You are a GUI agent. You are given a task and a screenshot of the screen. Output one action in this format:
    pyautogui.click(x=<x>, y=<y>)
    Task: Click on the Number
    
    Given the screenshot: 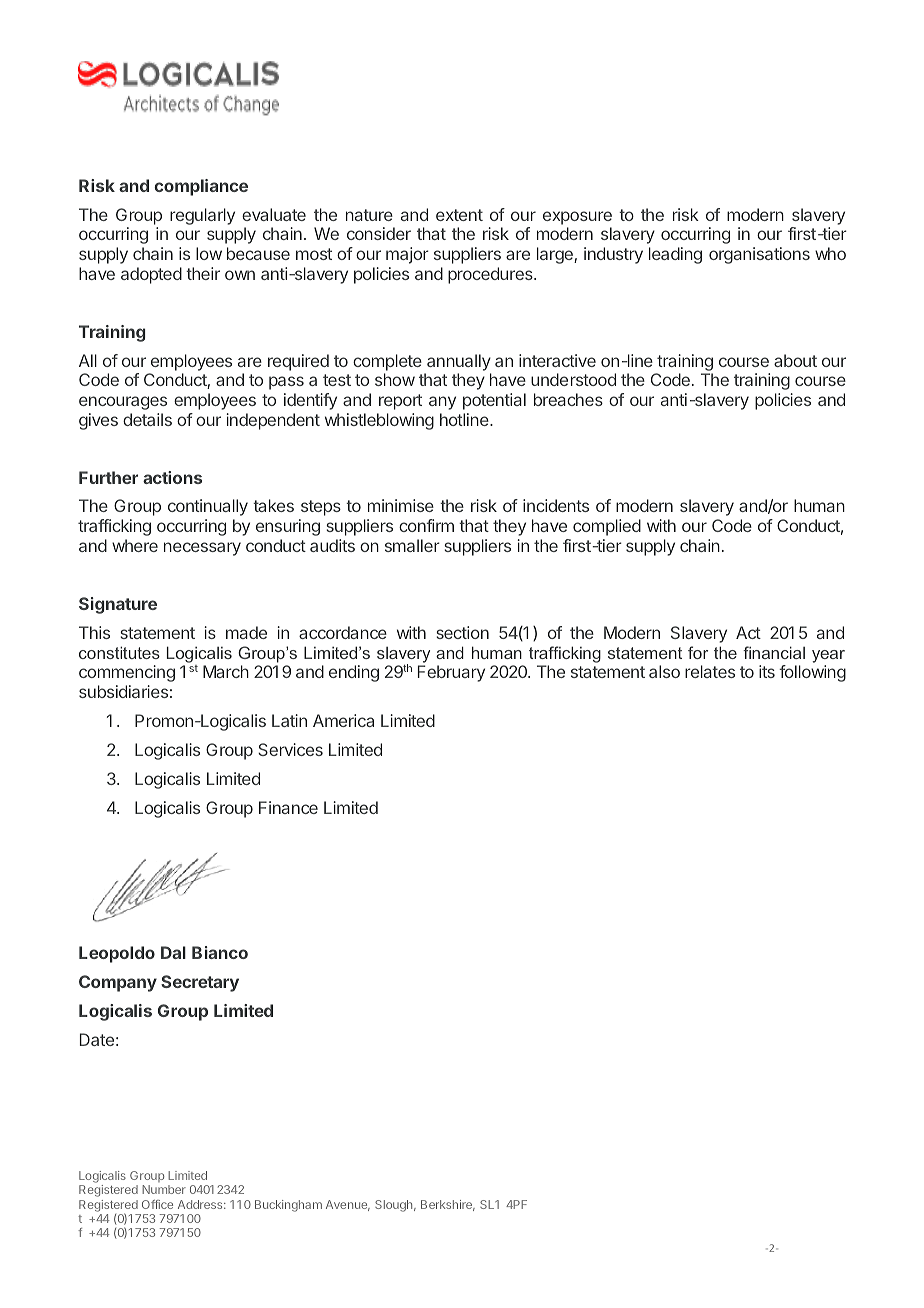 What is the action you would take?
    pyautogui.click(x=164, y=1189)
